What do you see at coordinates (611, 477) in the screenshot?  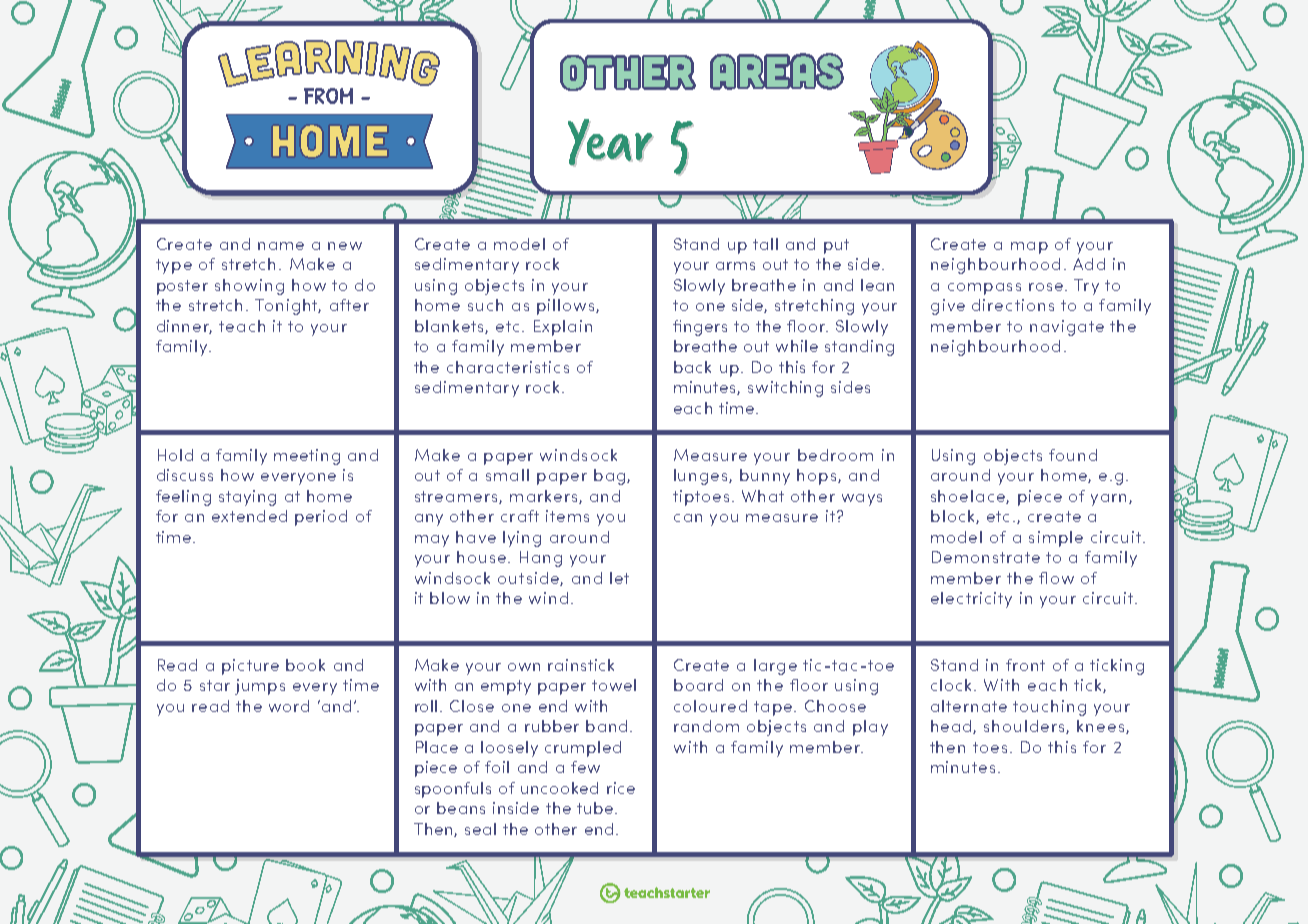 I see `bag` at bounding box center [611, 477].
